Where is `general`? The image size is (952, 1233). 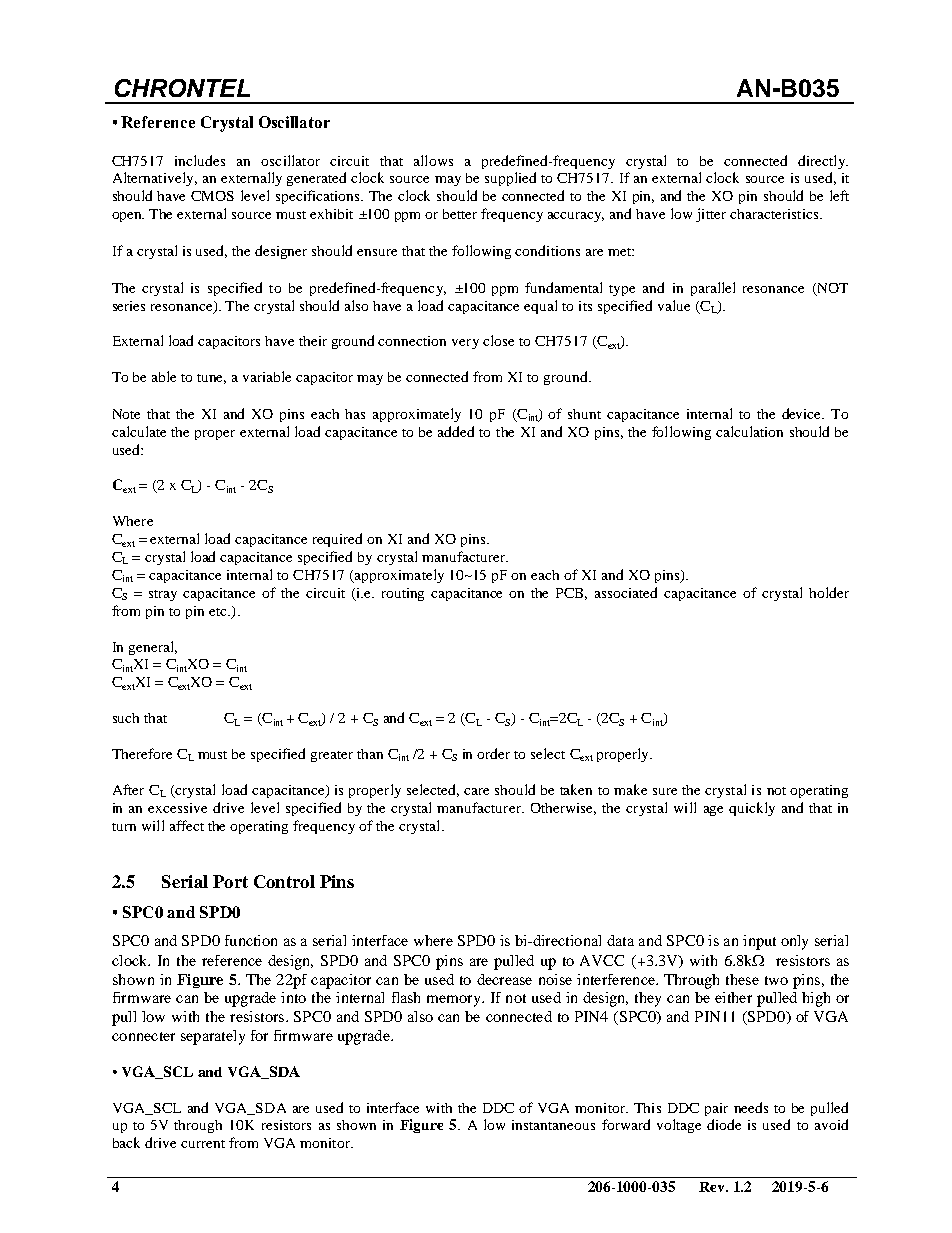
general is located at coordinates (153, 648).
